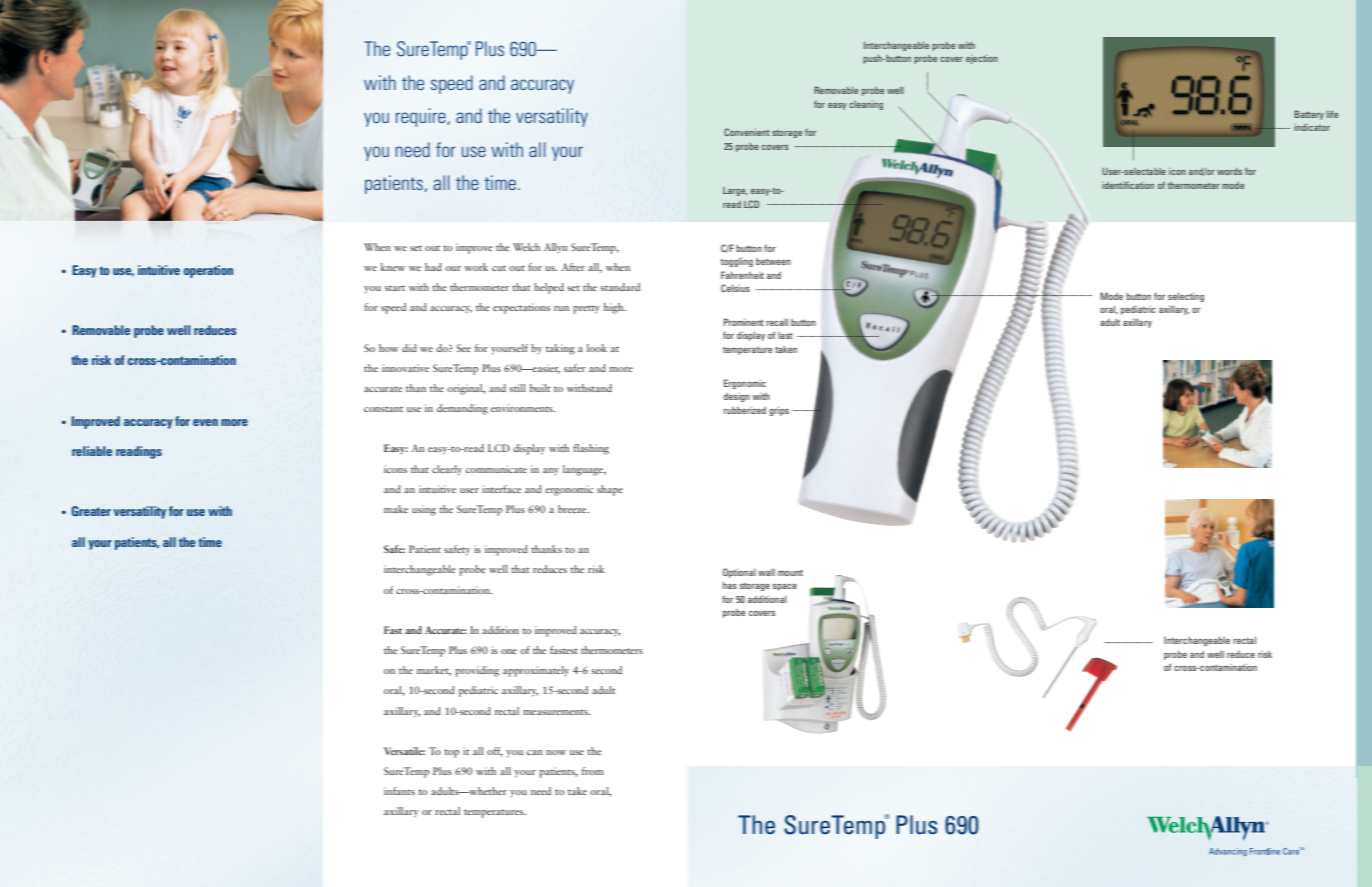 The width and height of the screenshot is (1372, 887). I want to click on require, so click(422, 117).
